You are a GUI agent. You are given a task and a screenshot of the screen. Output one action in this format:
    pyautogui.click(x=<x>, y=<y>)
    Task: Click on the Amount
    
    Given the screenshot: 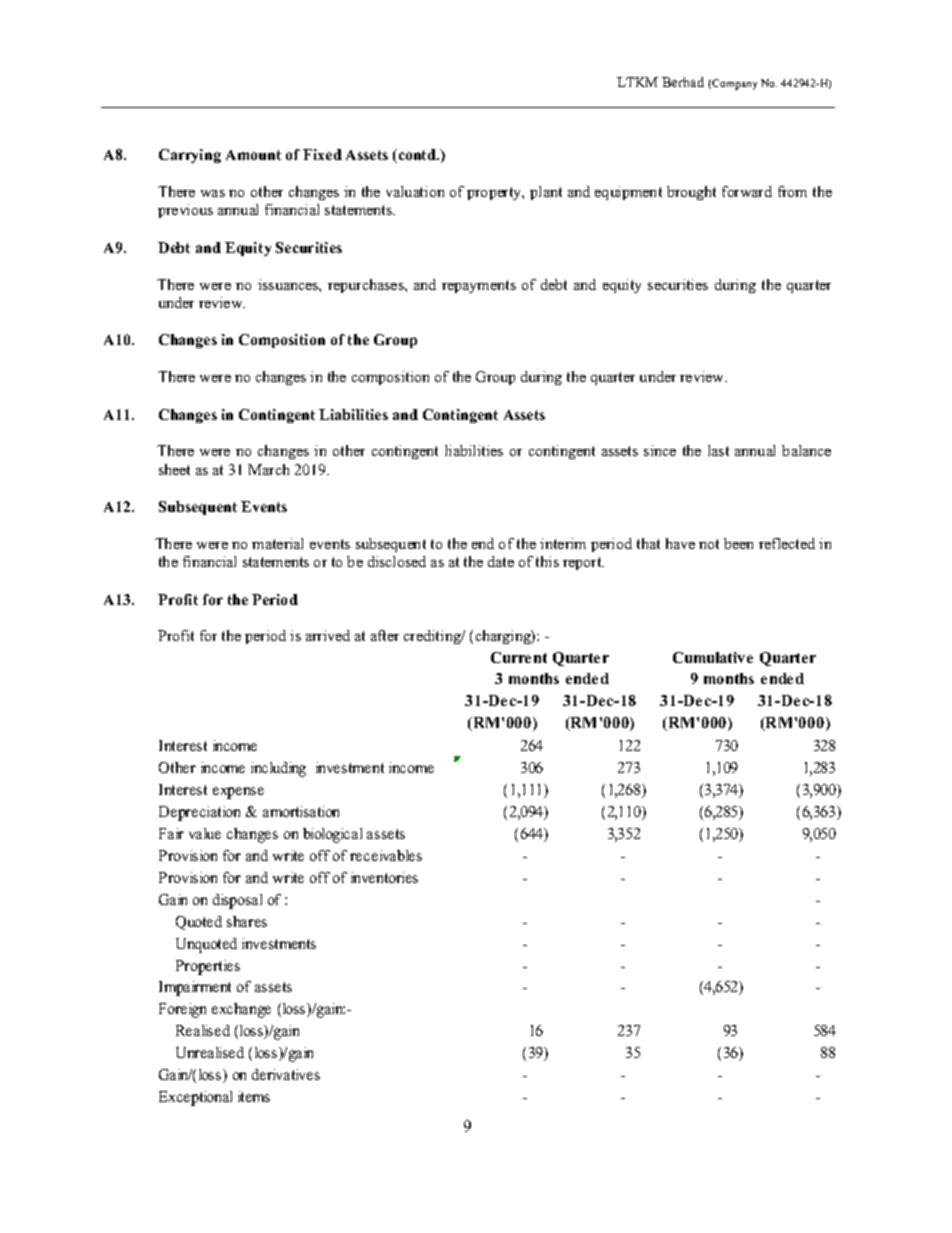 What is the action you would take?
    pyautogui.click(x=253, y=155)
